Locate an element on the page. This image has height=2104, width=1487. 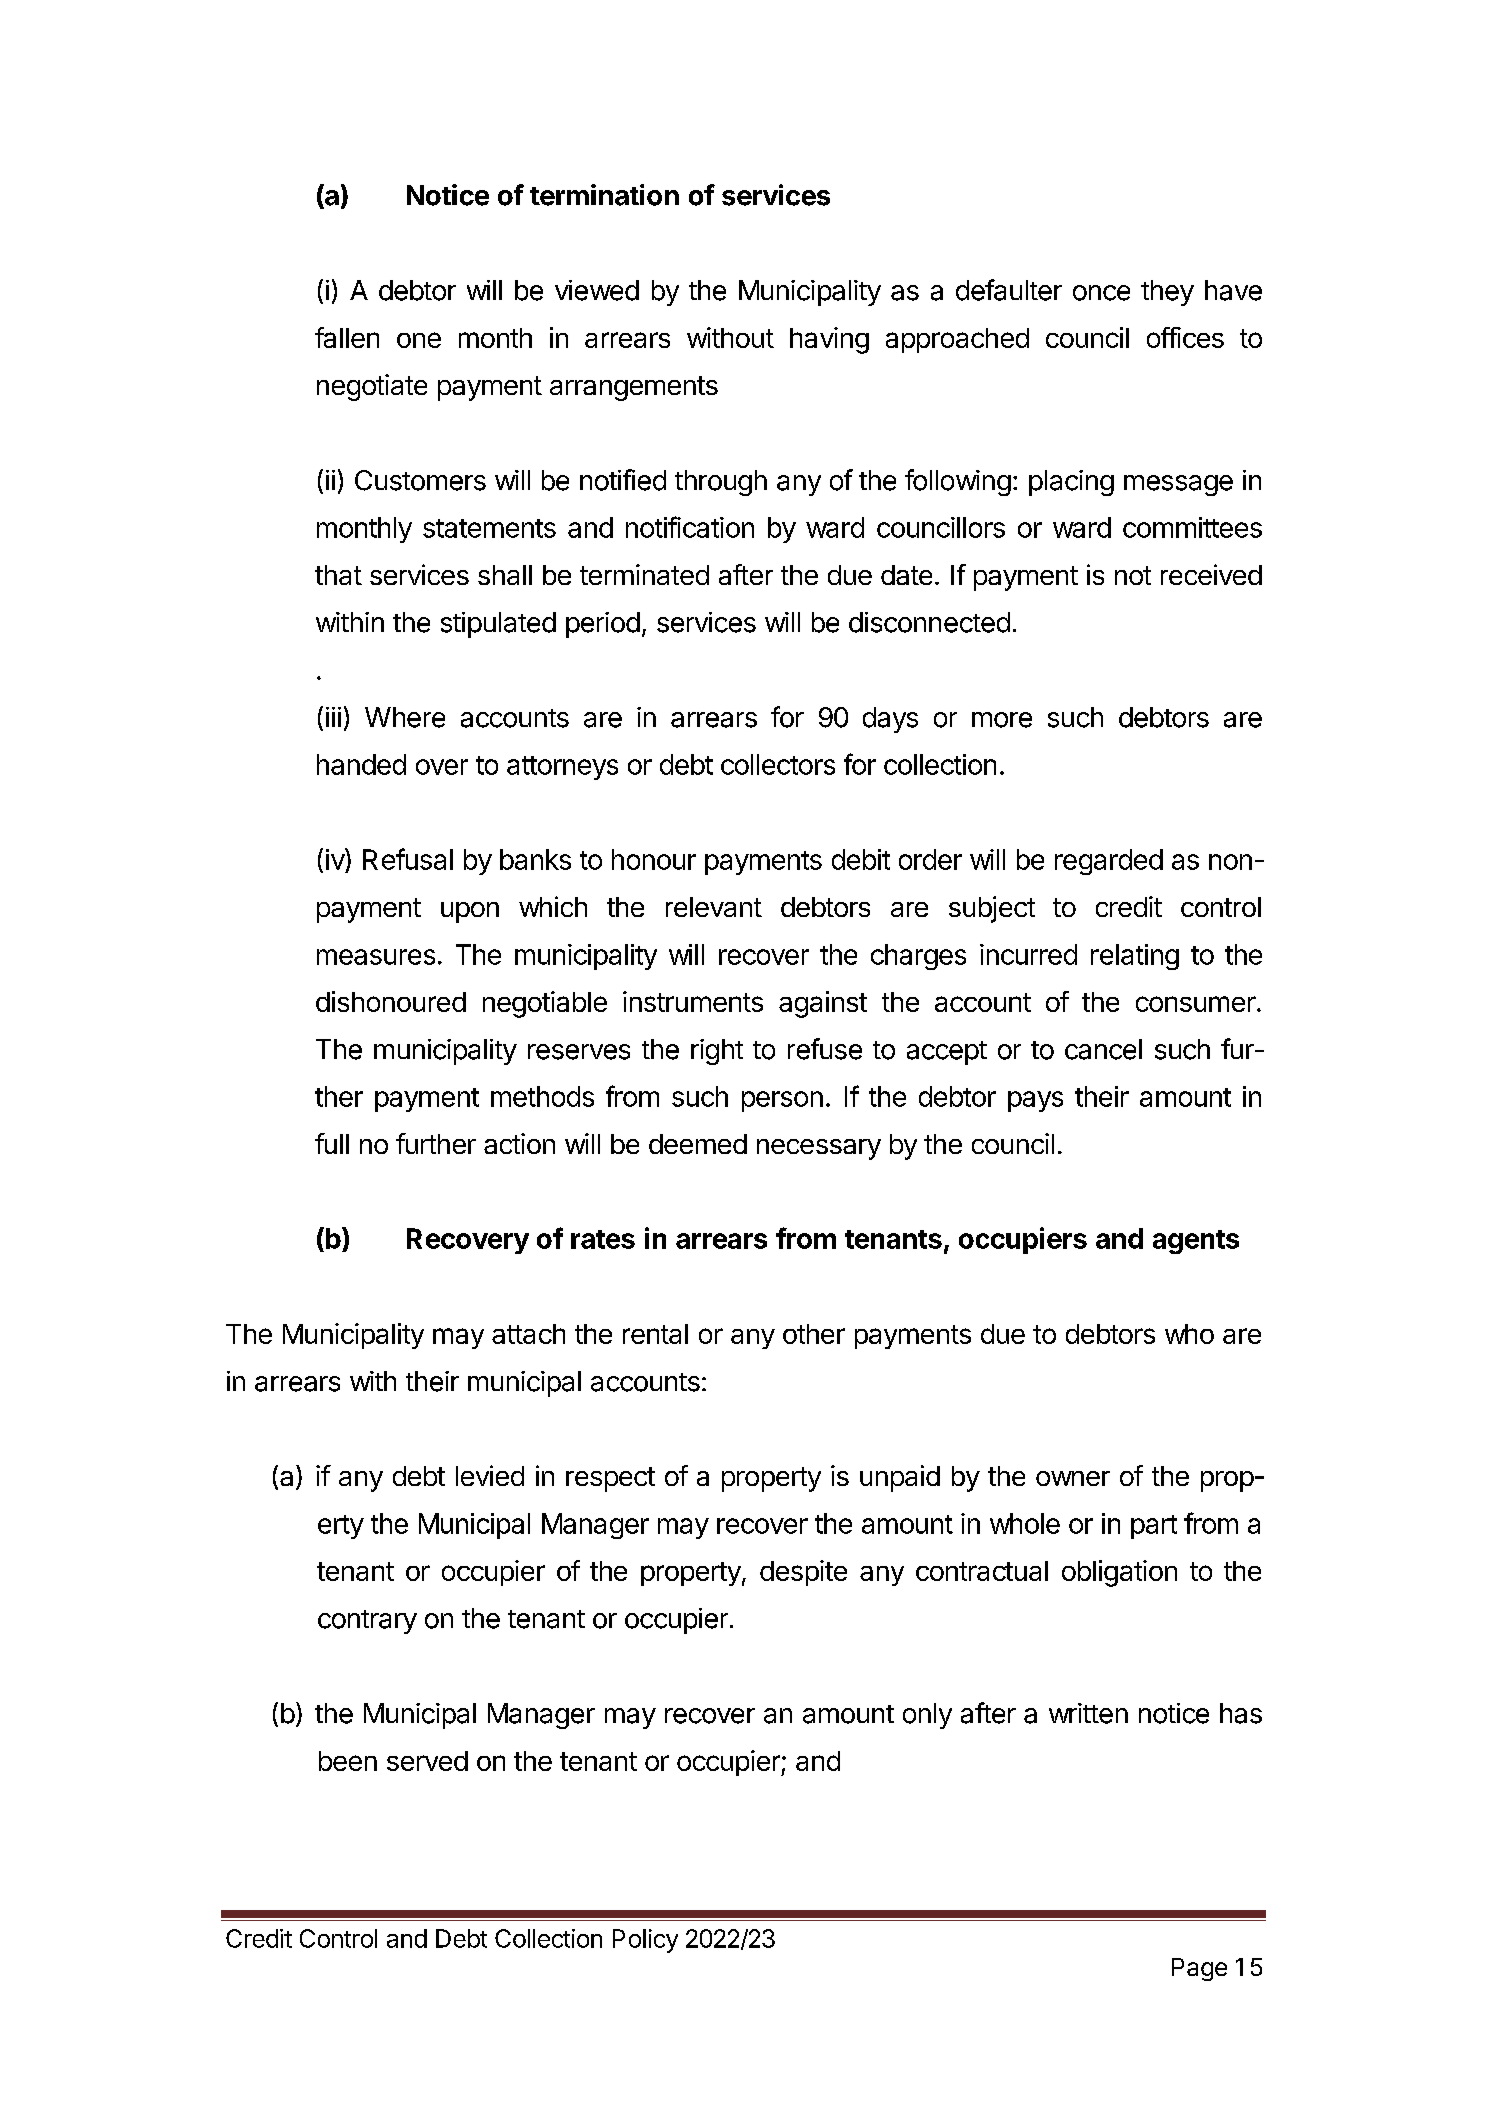
having is located at coordinates (829, 340).
